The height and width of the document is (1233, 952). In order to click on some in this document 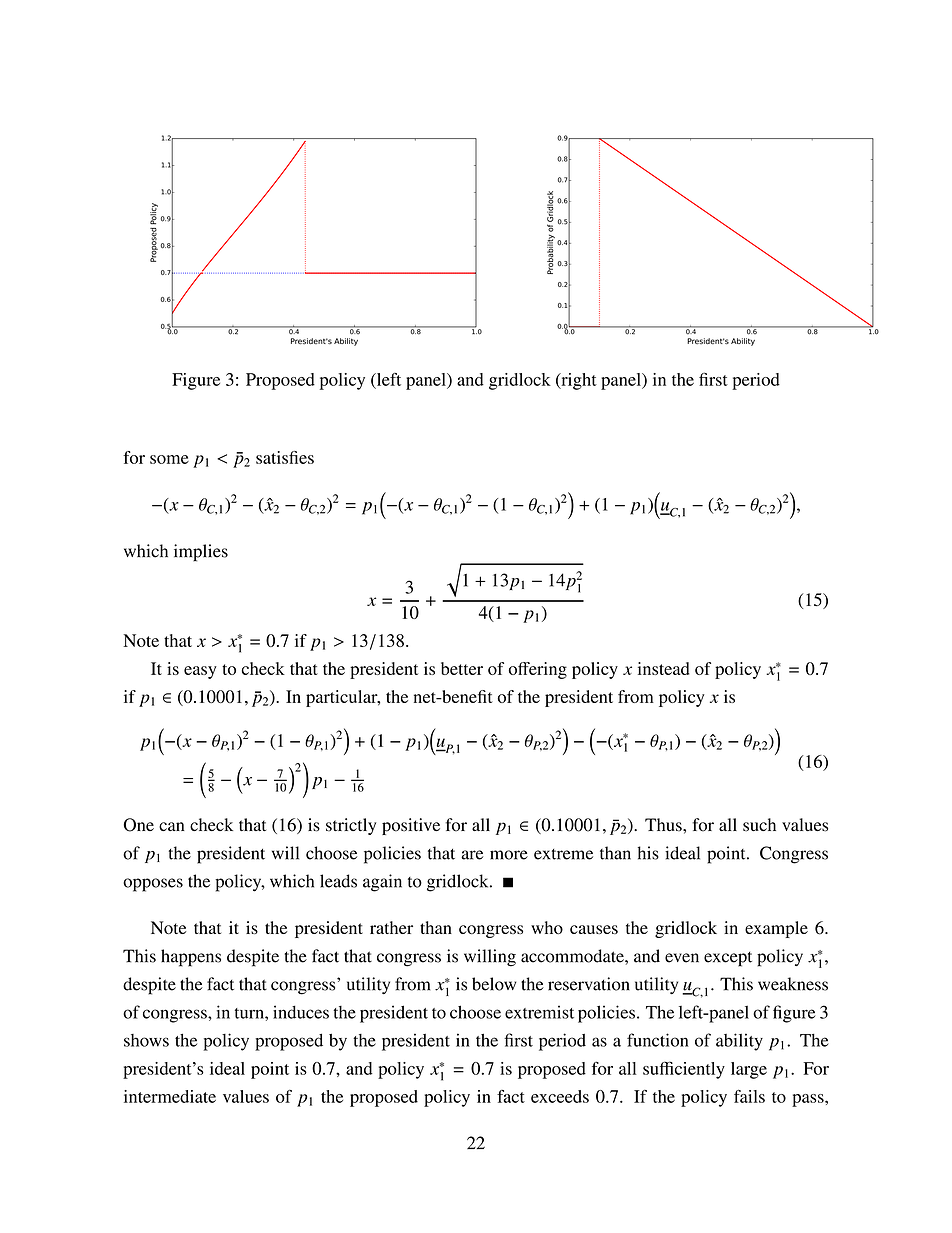, I will do `click(169, 459)`.
